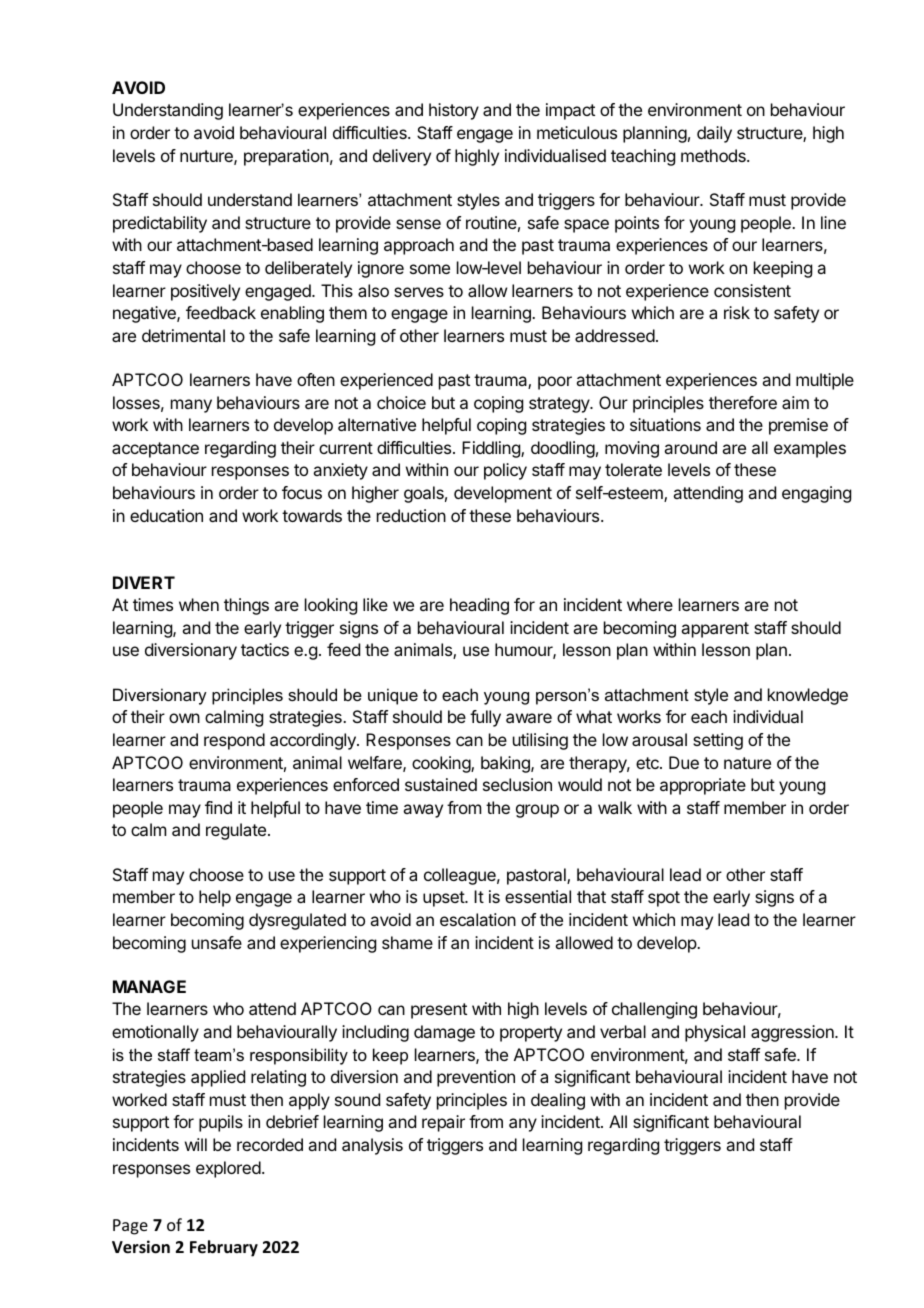 The image size is (924, 1308). Describe the element at coordinates (505, 471) in the document. I see `policy` at that location.
